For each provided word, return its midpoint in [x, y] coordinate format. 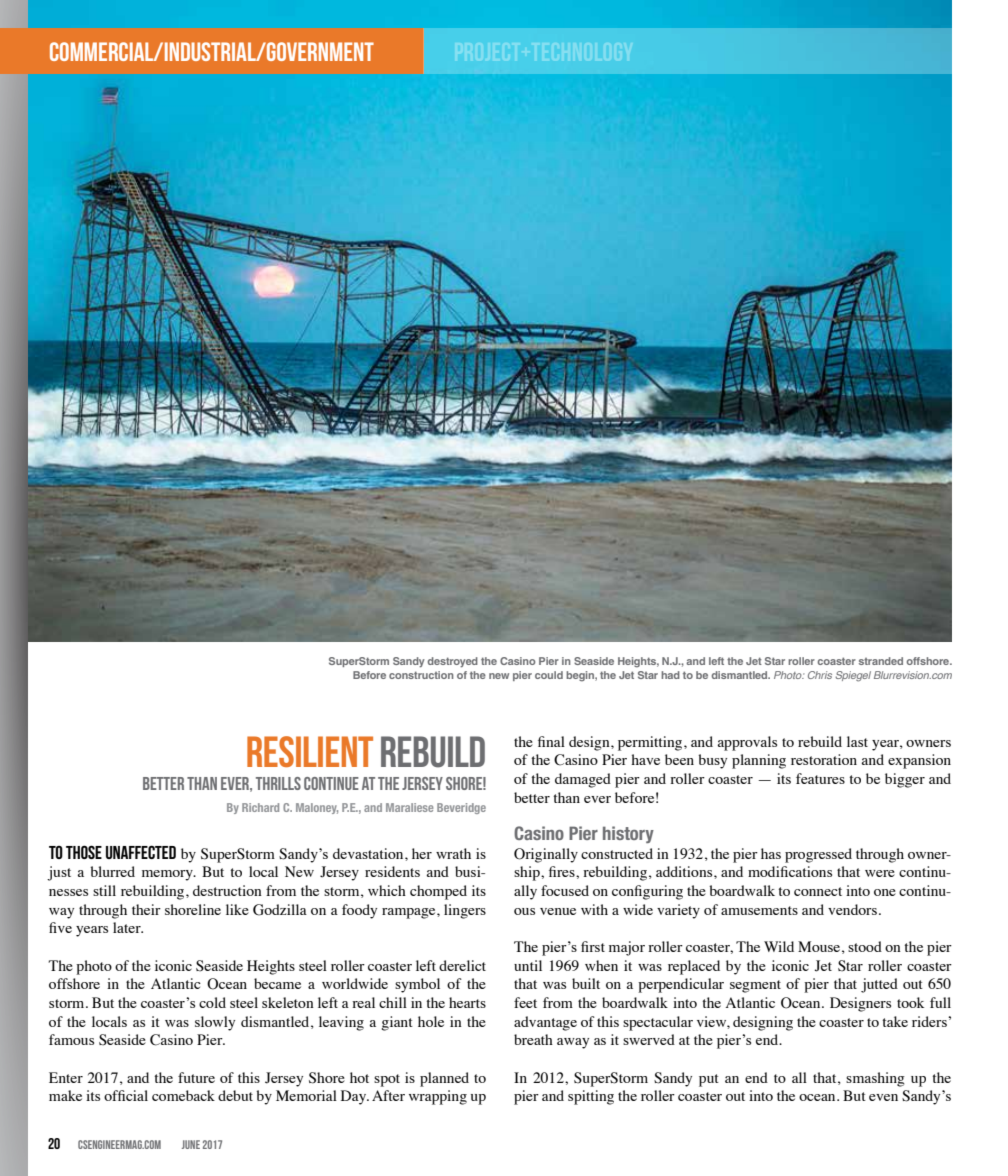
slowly [215, 1023]
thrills [278, 783]
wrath [453, 853]
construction [421, 675]
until [528, 965]
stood [865, 946]
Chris [820, 675]
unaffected [141, 852]
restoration [824, 759]
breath [533, 1039]
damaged [583, 780]
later [128, 927]
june [191, 1144]
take [895, 1021]
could [549, 675]
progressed [818, 855]
